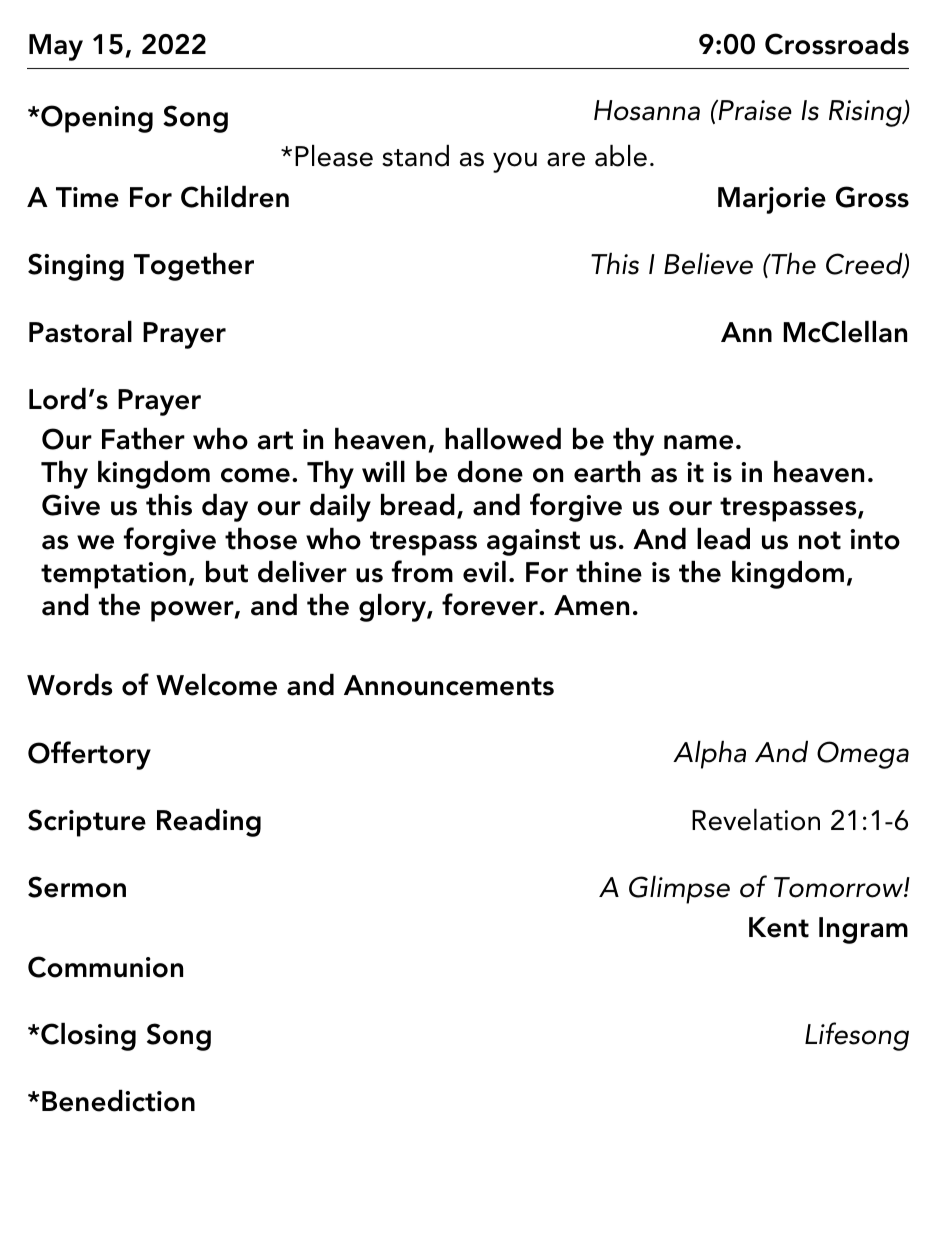 Image resolution: width=952 pixels, height=1233 pixels. What do you see at coordinates (503, 439) in the page?
I see `hallowed` at bounding box center [503, 439].
